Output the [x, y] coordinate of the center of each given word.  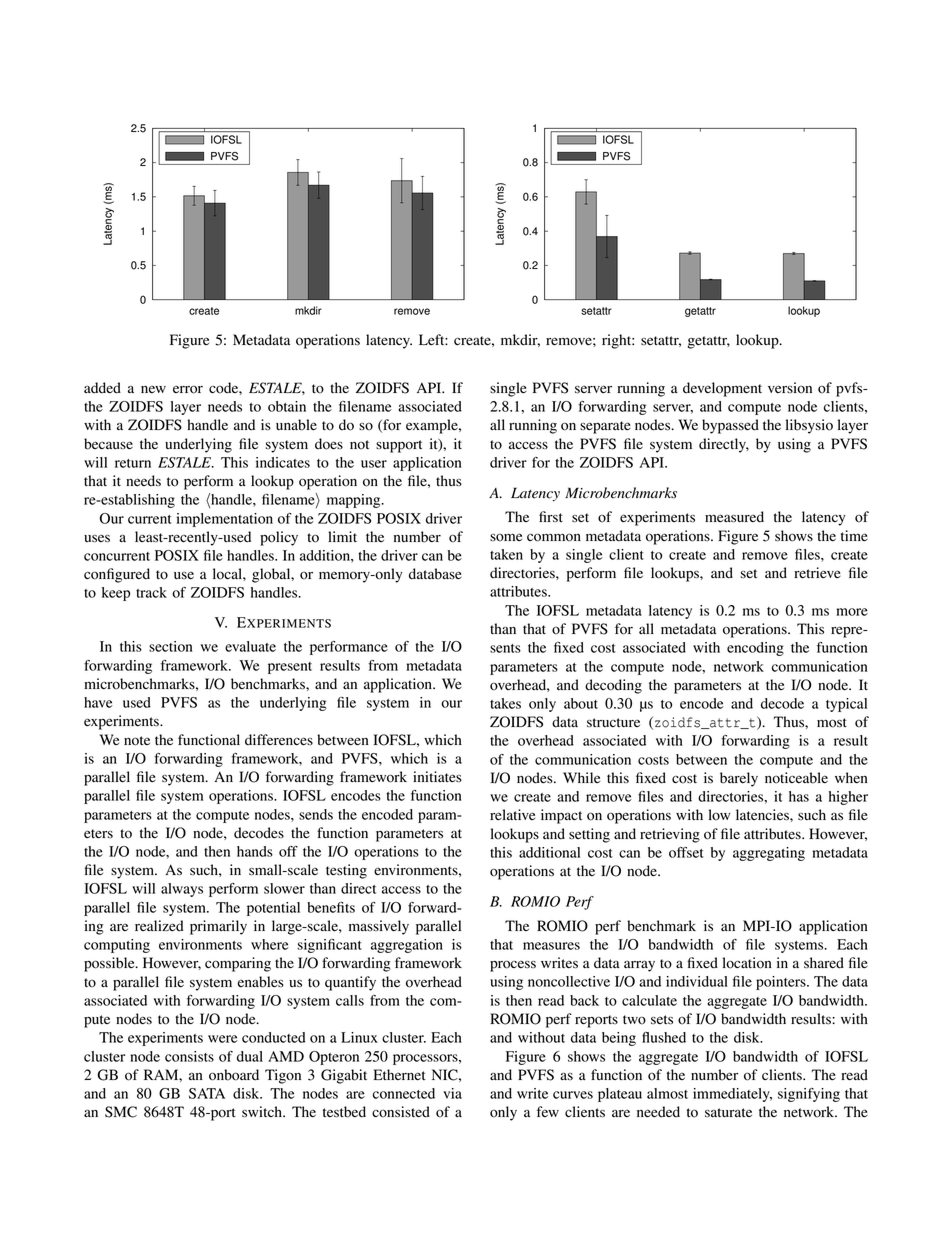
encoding [755, 649]
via [452, 1093]
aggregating [769, 854]
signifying [809, 1095]
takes [505, 703]
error [188, 389]
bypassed [730, 426]
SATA [207, 1093]
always [182, 890]
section [171, 646]
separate [605, 427]
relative [512, 814]
